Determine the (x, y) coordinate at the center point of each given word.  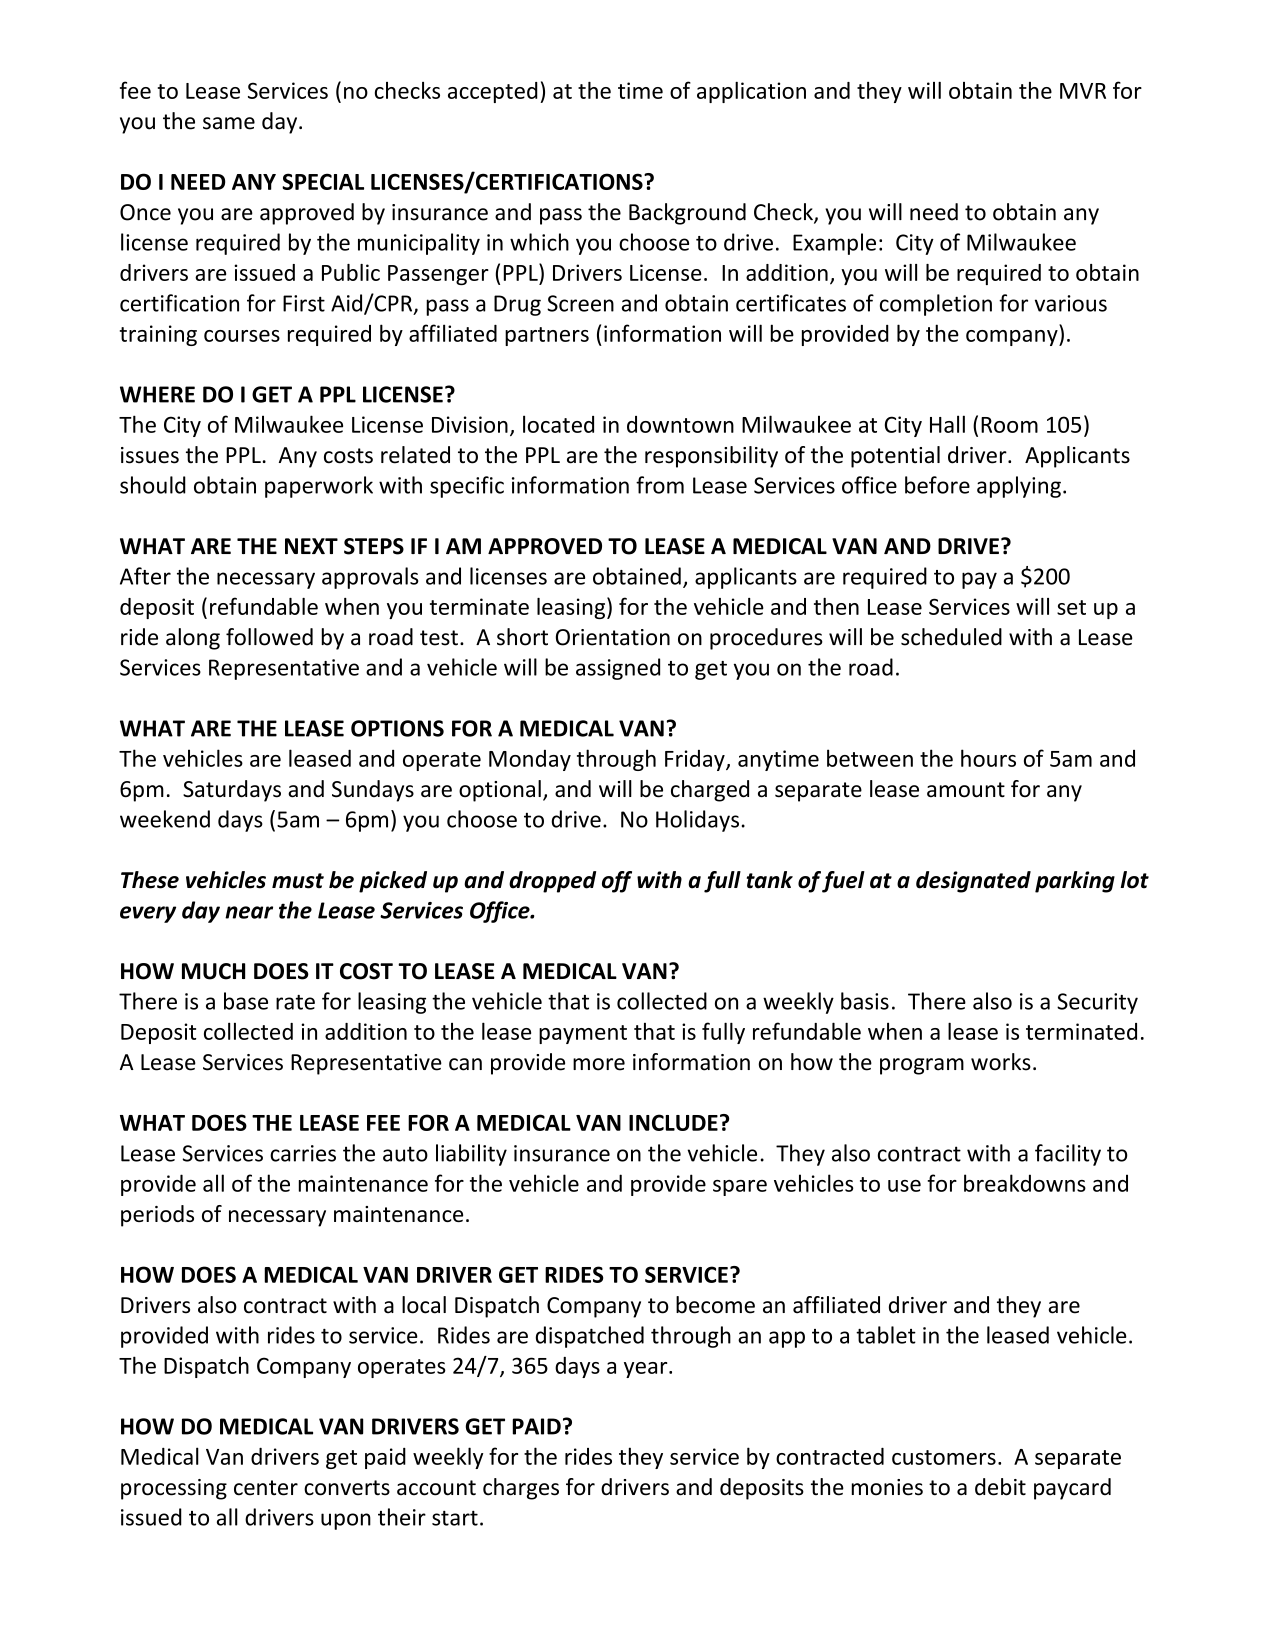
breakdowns (1025, 1183)
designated (973, 882)
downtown (680, 424)
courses (242, 336)
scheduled (951, 637)
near (249, 912)
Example (834, 244)
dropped (552, 882)
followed (269, 637)
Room (1009, 425)
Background (687, 214)
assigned (618, 669)
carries (303, 1153)
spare (740, 1188)
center (266, 1488)
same (229, 123)
